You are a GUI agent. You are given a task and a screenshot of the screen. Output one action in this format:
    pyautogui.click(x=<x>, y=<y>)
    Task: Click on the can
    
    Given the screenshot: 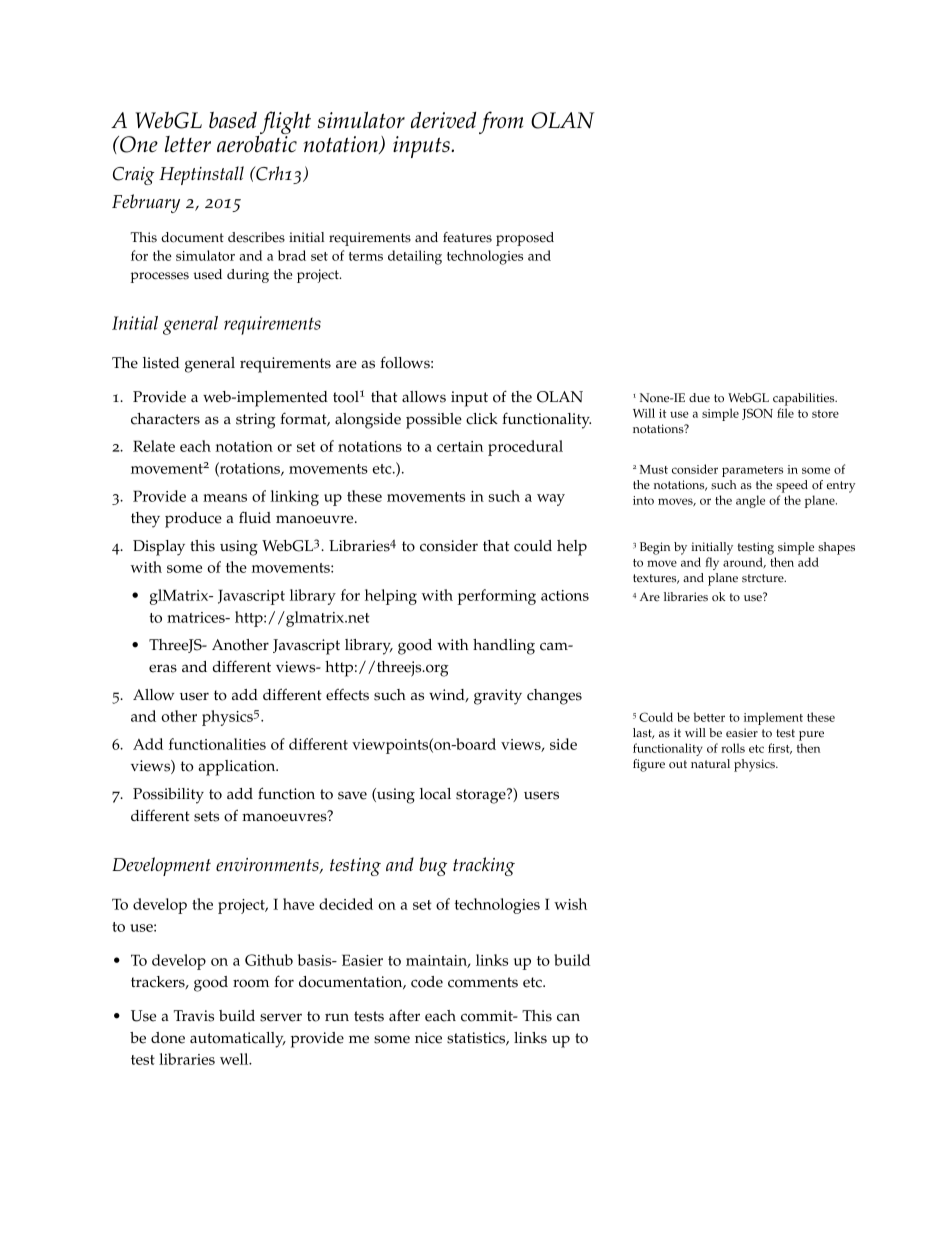 What is the action you would take?
    pyautogui.click(x=568, y=1017)
